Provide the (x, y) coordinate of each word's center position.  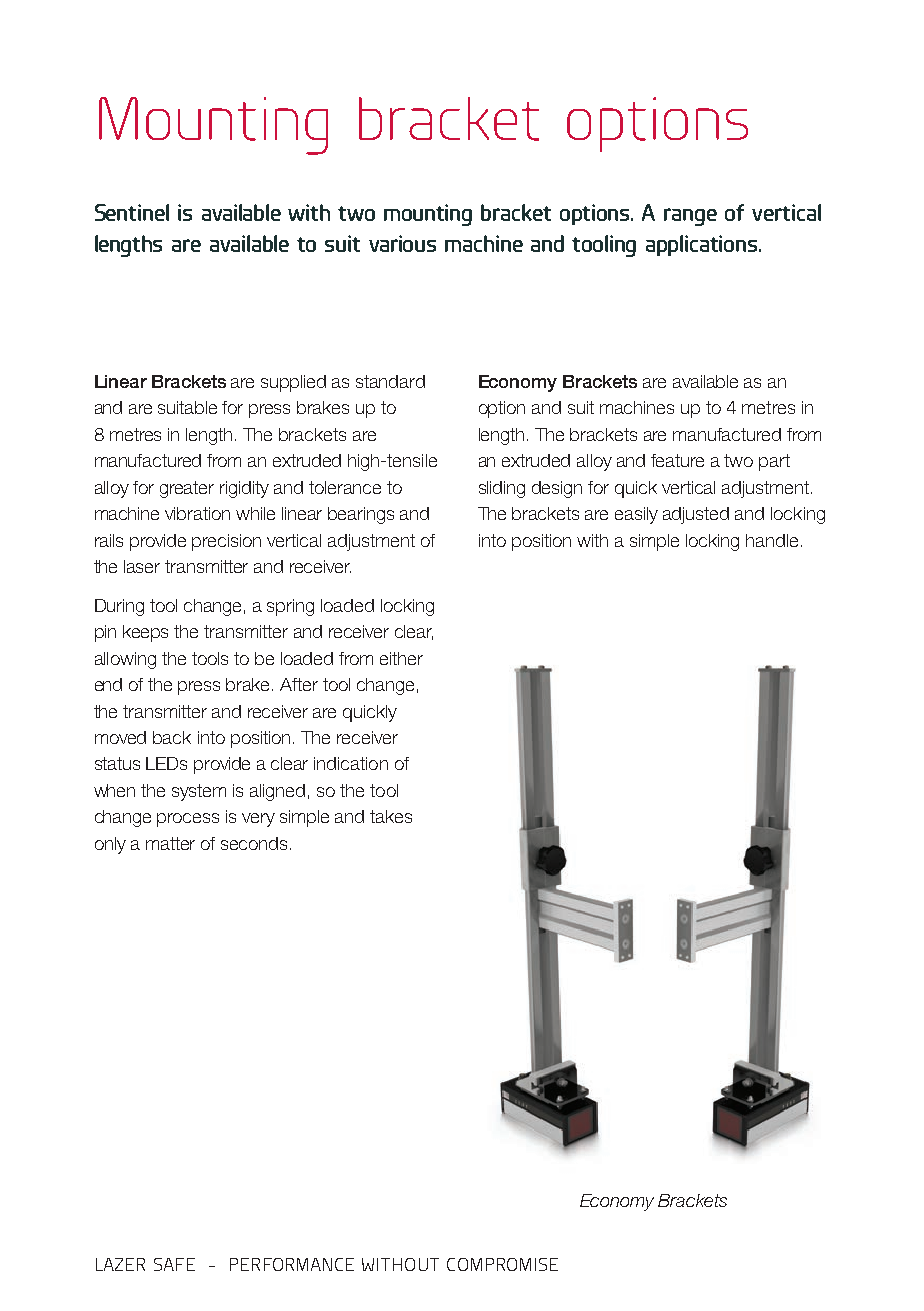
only (110, 845)
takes (391, 816)
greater (187, 489)
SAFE (174, 1264)
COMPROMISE (502, 1264)
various (402, 243)
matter (170, 843)
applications (703, 245)
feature (677, 460)
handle (772, 540)
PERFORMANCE (292, 1264)
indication (351, 763)
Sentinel (132, 212)
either (401, 658)
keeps (145, 633)
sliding (502, 489)
